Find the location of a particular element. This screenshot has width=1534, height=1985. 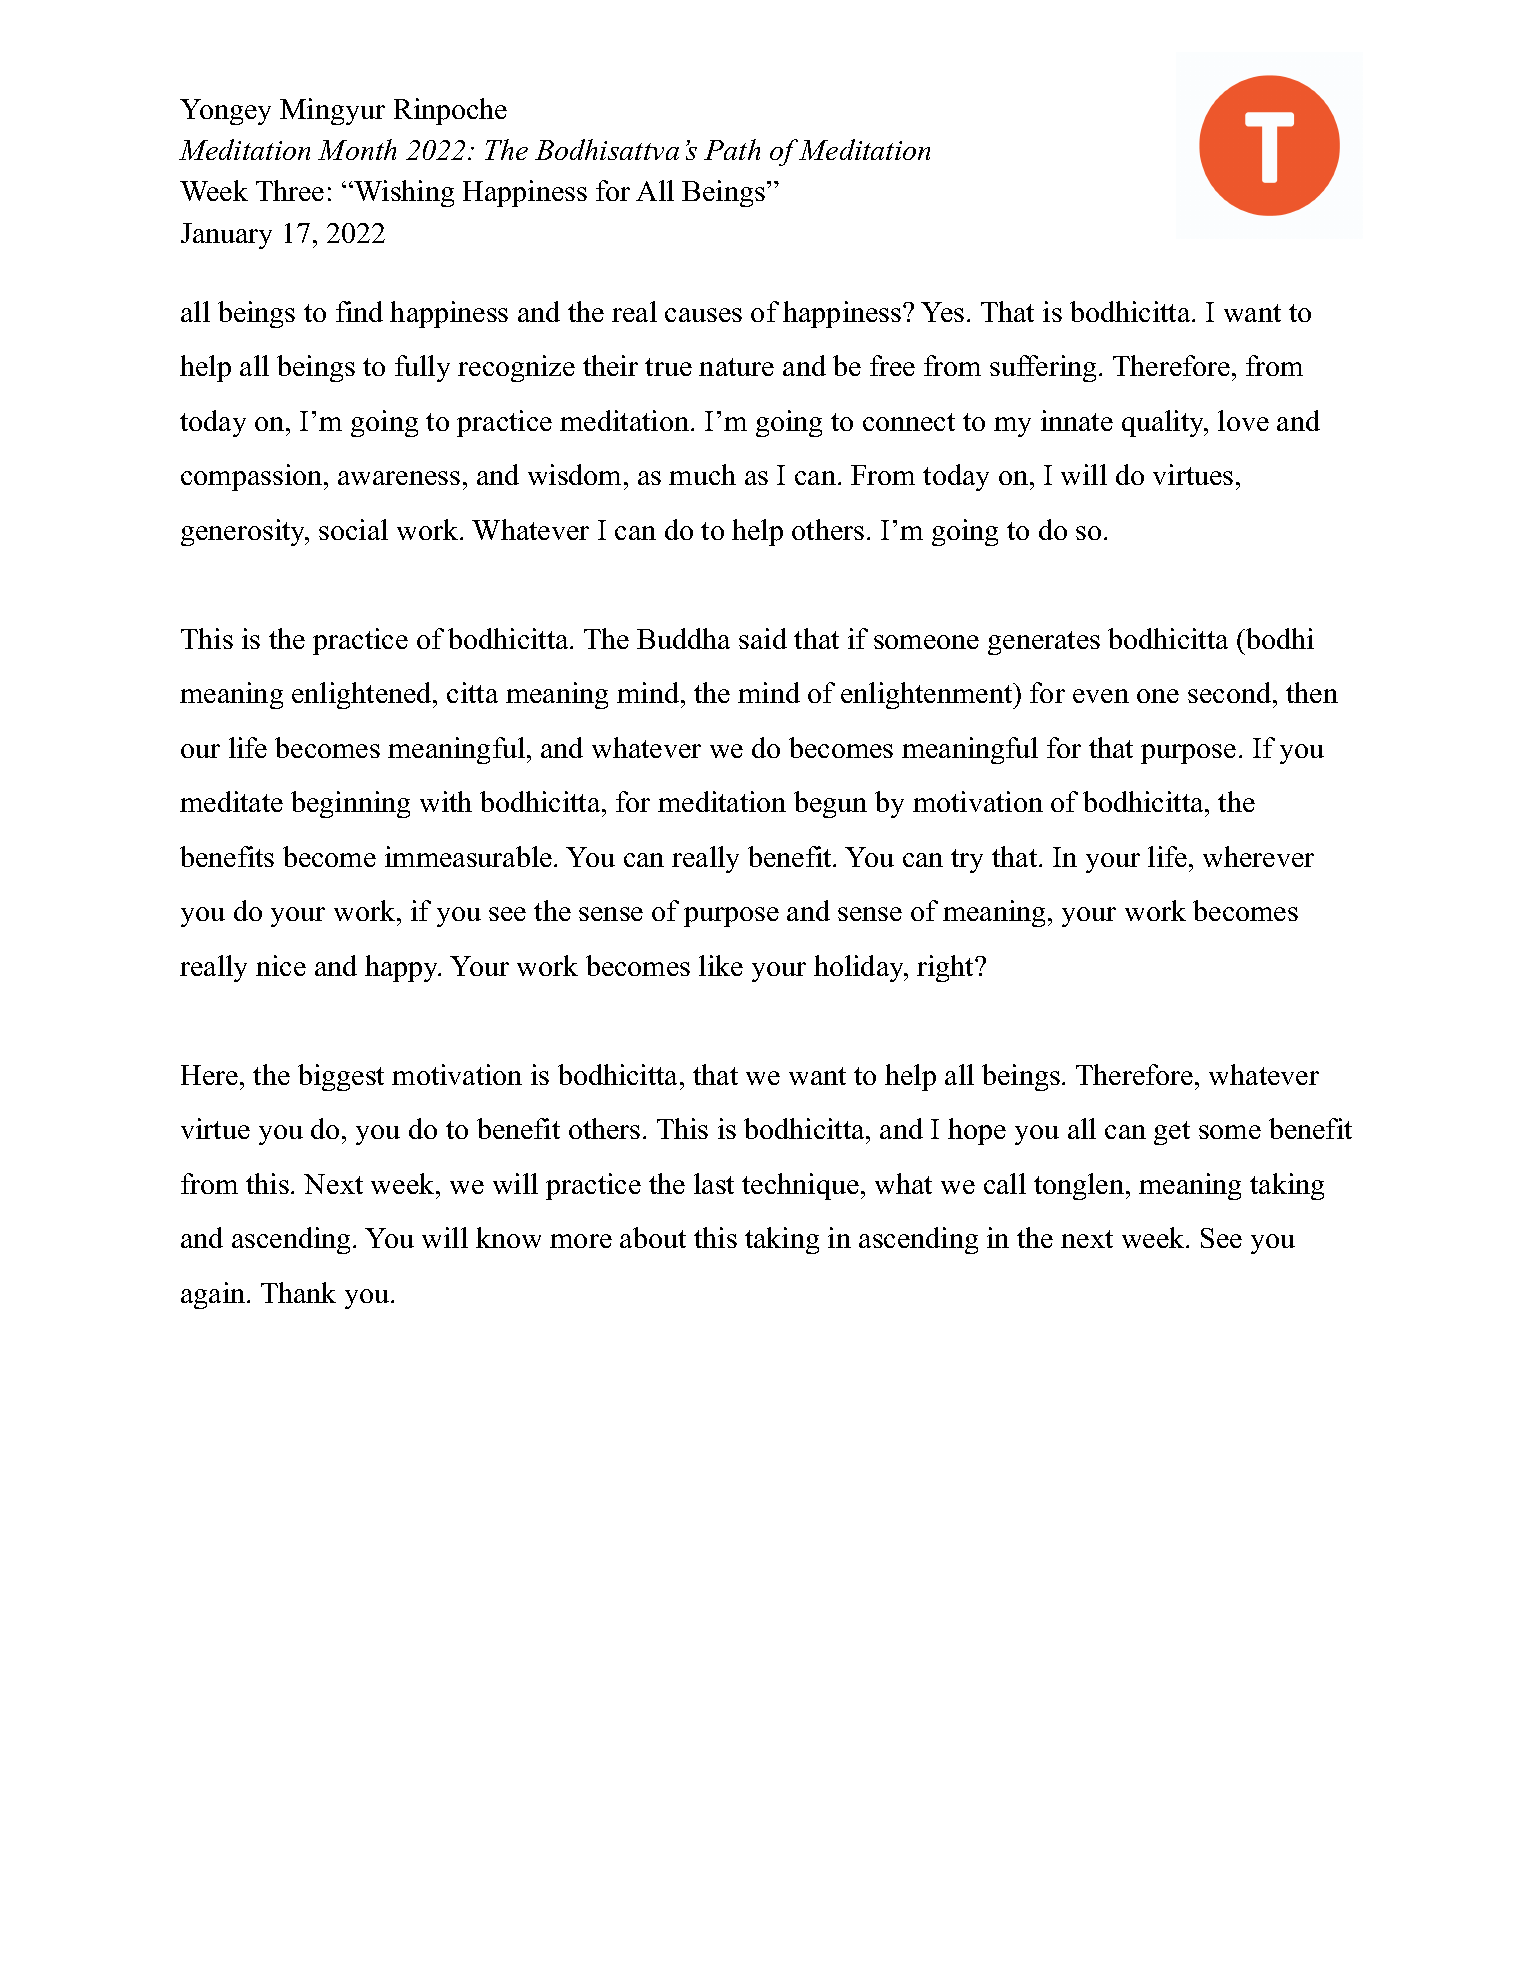

call is located at coordinates (1005, 1183).
